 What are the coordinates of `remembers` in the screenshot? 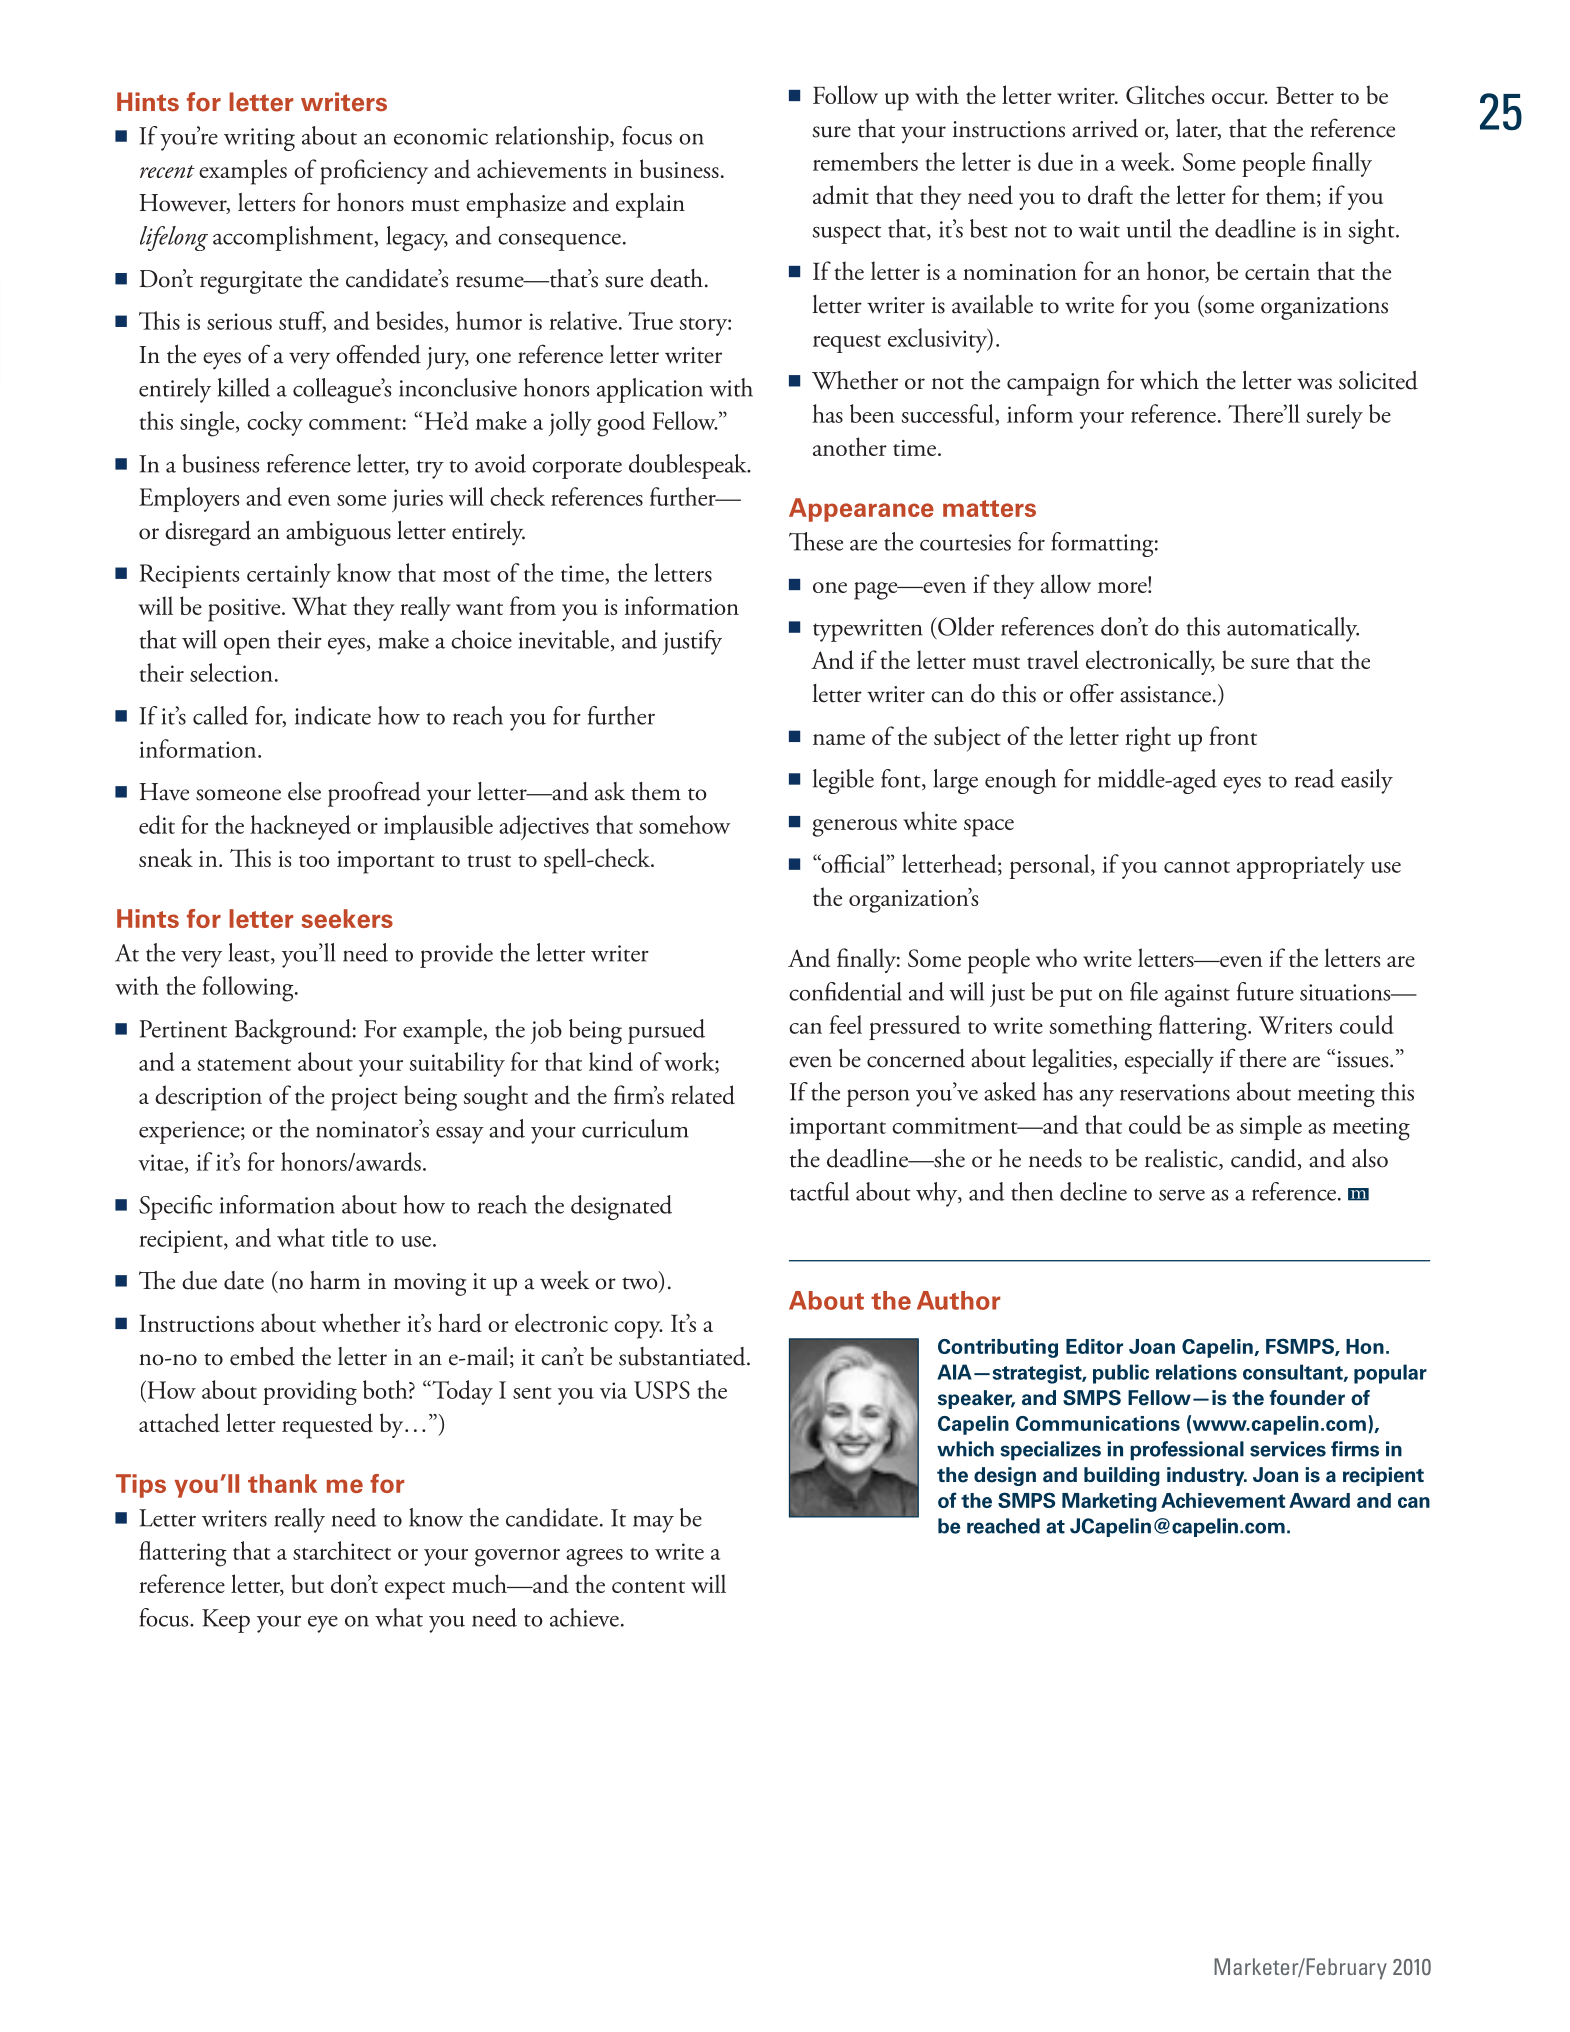 It's located at (865, 161).
